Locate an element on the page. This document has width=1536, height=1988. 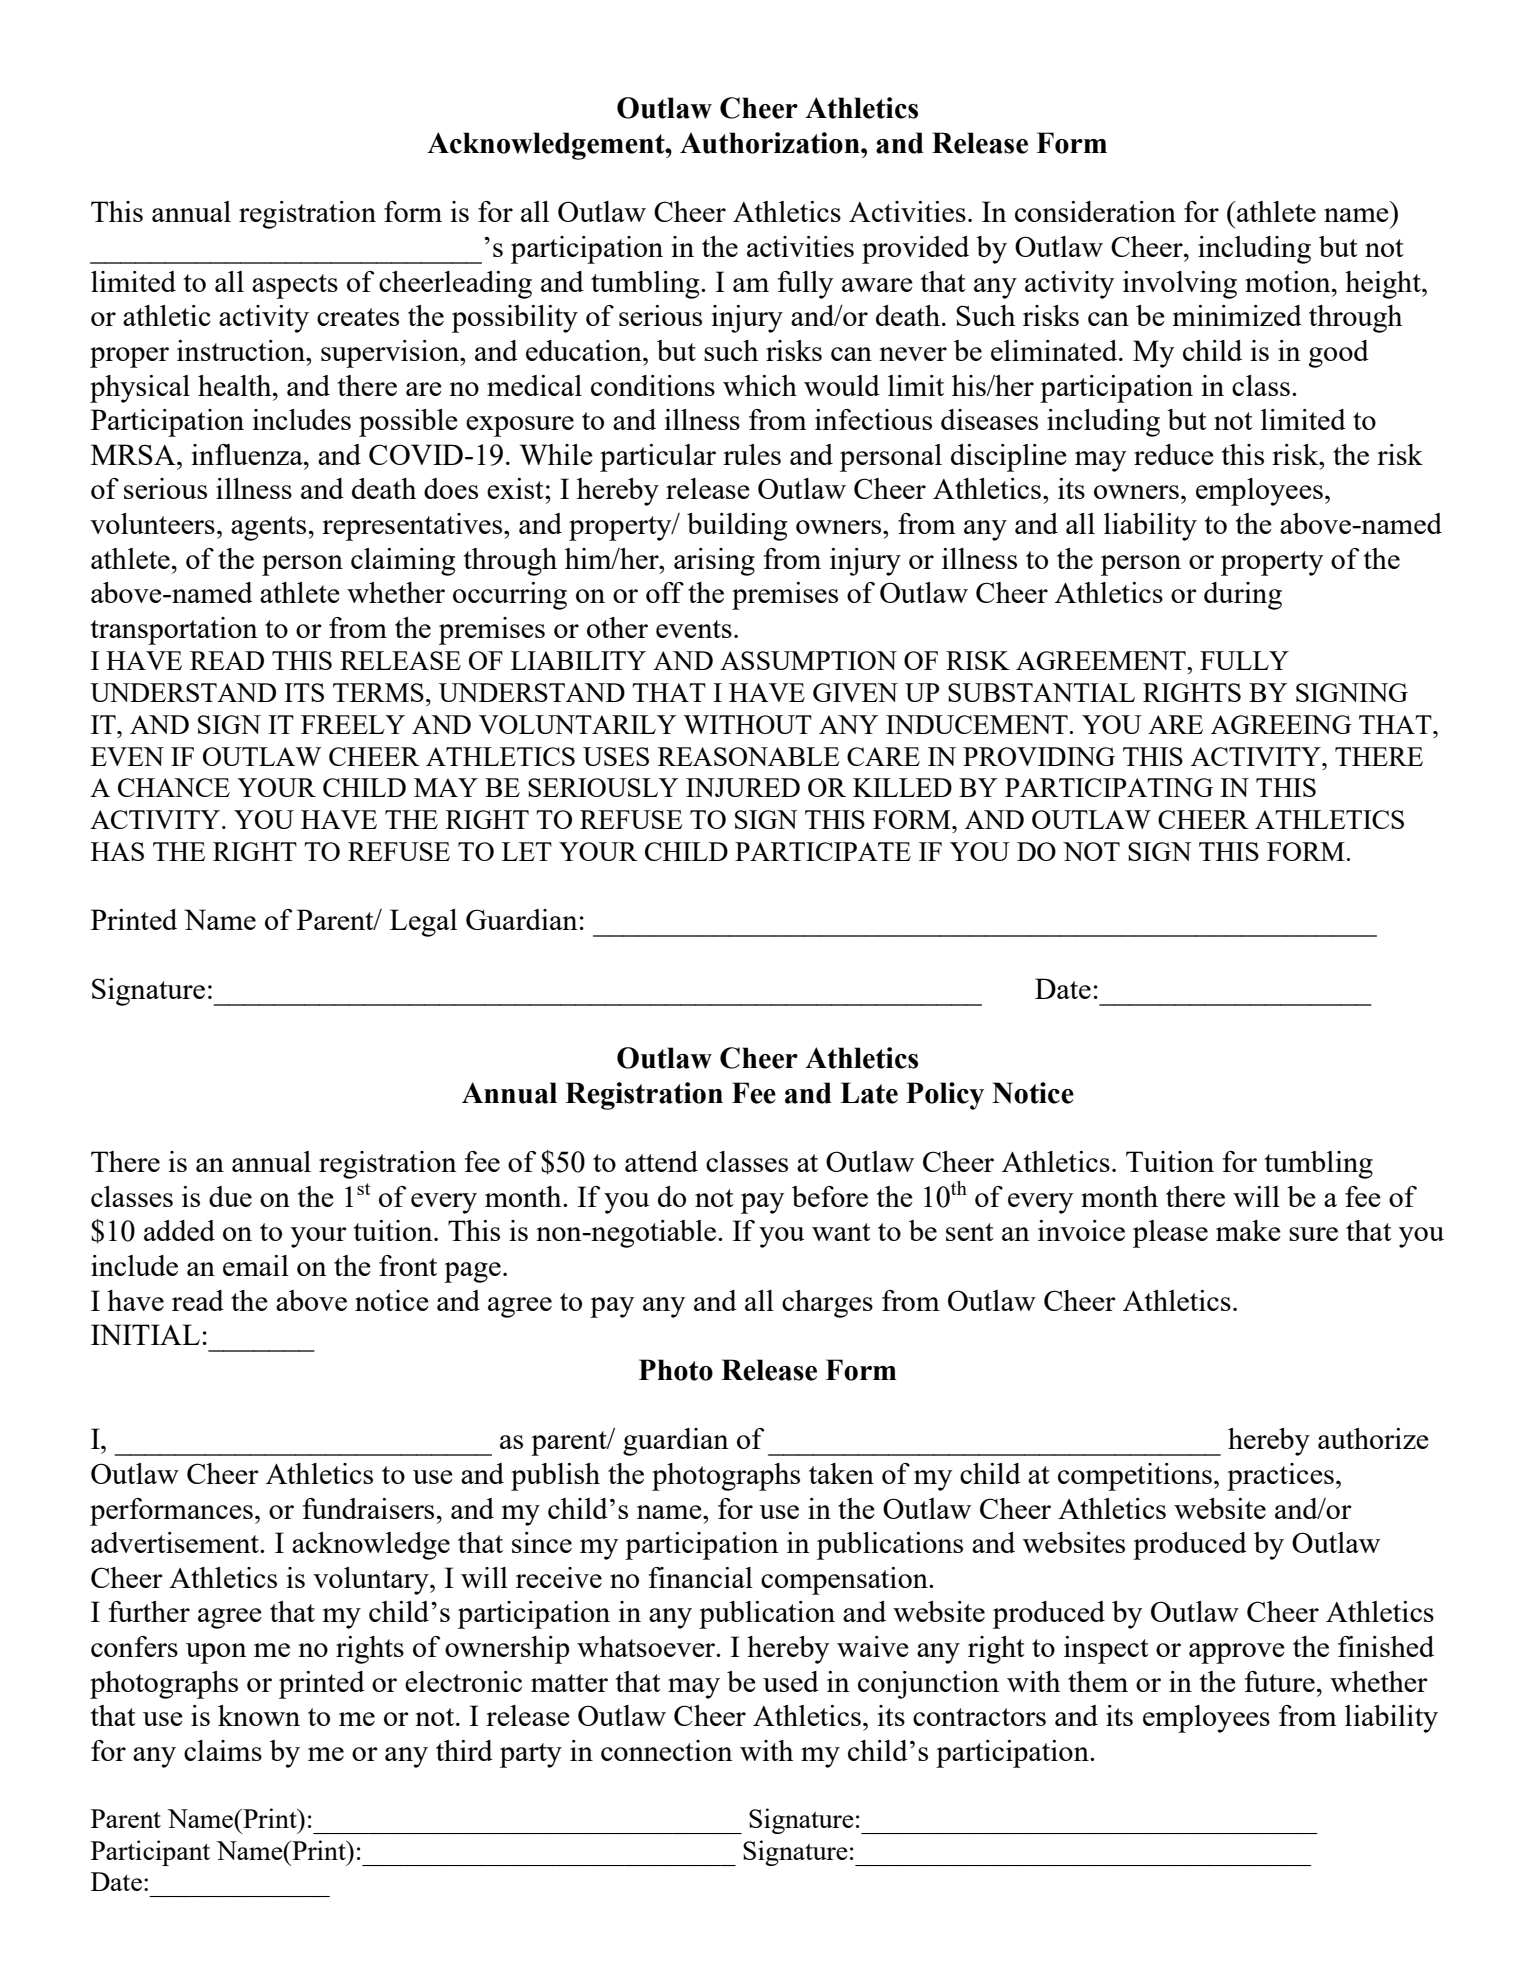
agents is located at coordinates (268, 528).
